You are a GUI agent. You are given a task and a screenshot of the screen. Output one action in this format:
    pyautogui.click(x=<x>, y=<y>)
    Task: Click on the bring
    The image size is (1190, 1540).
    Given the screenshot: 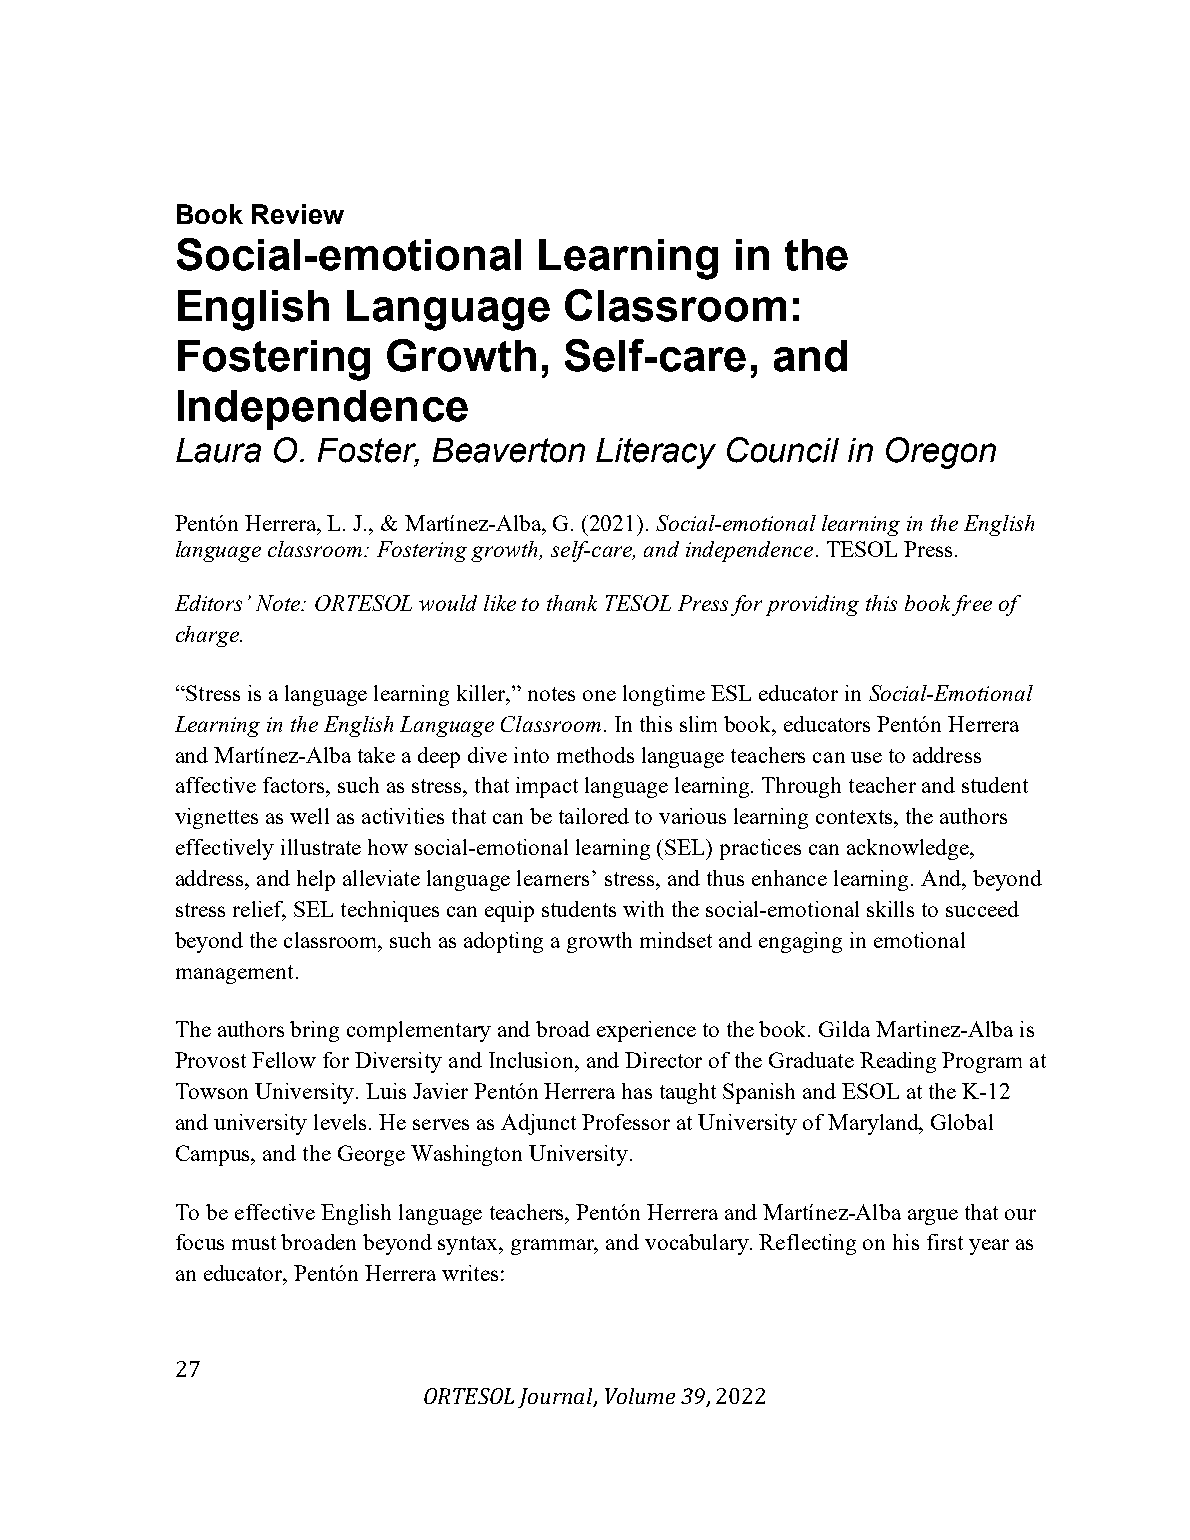 What is the action you would take?
    pyautogui.click(x=314, y=1031)
